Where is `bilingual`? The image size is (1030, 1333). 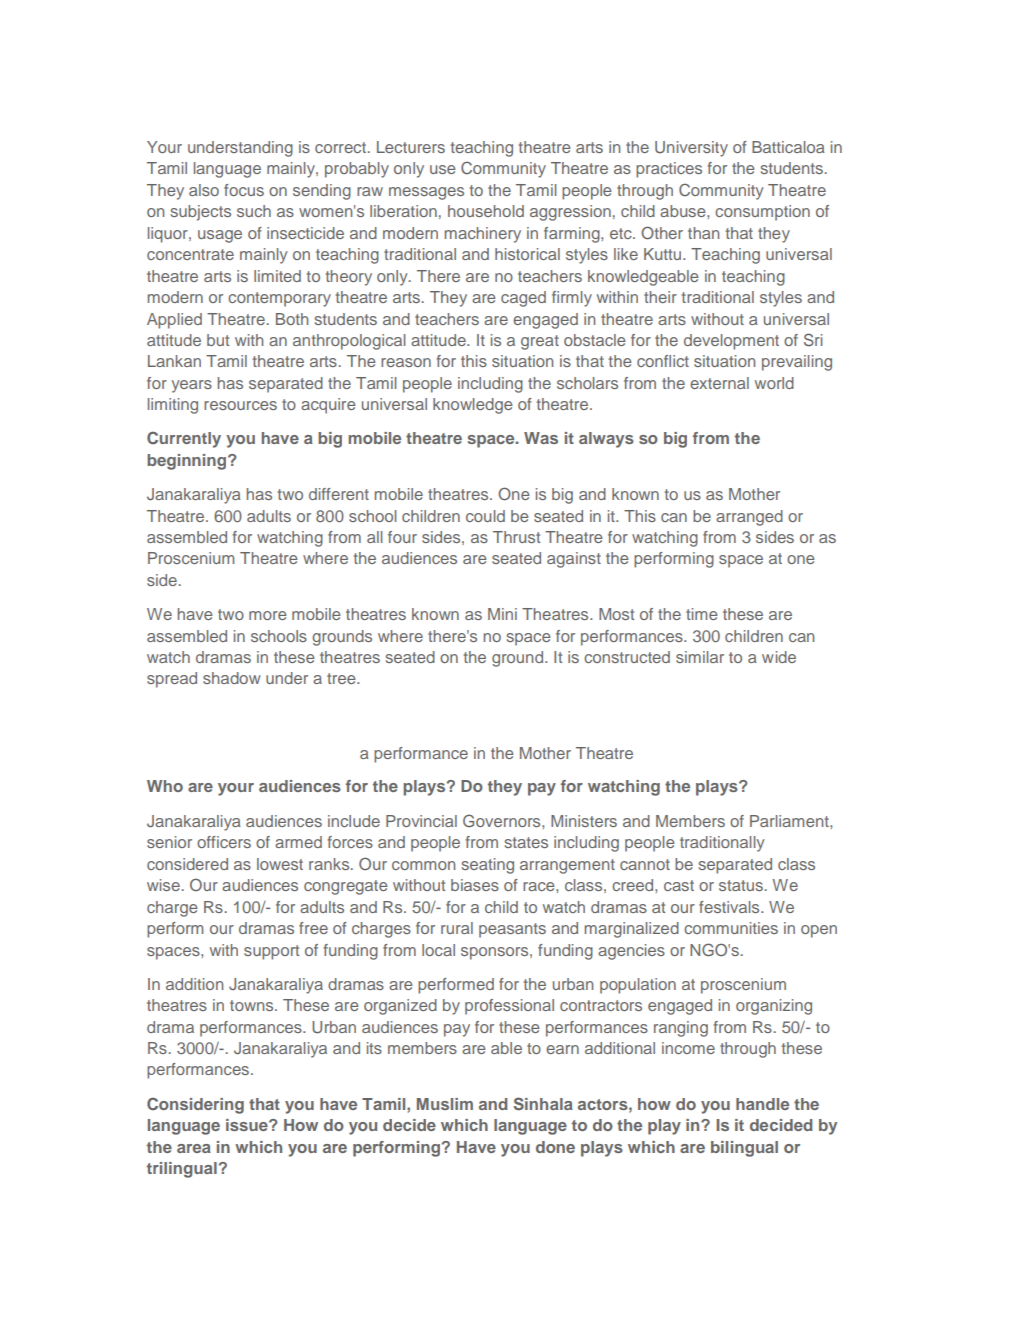
bilingual is located at coordinates (744, 1149).
